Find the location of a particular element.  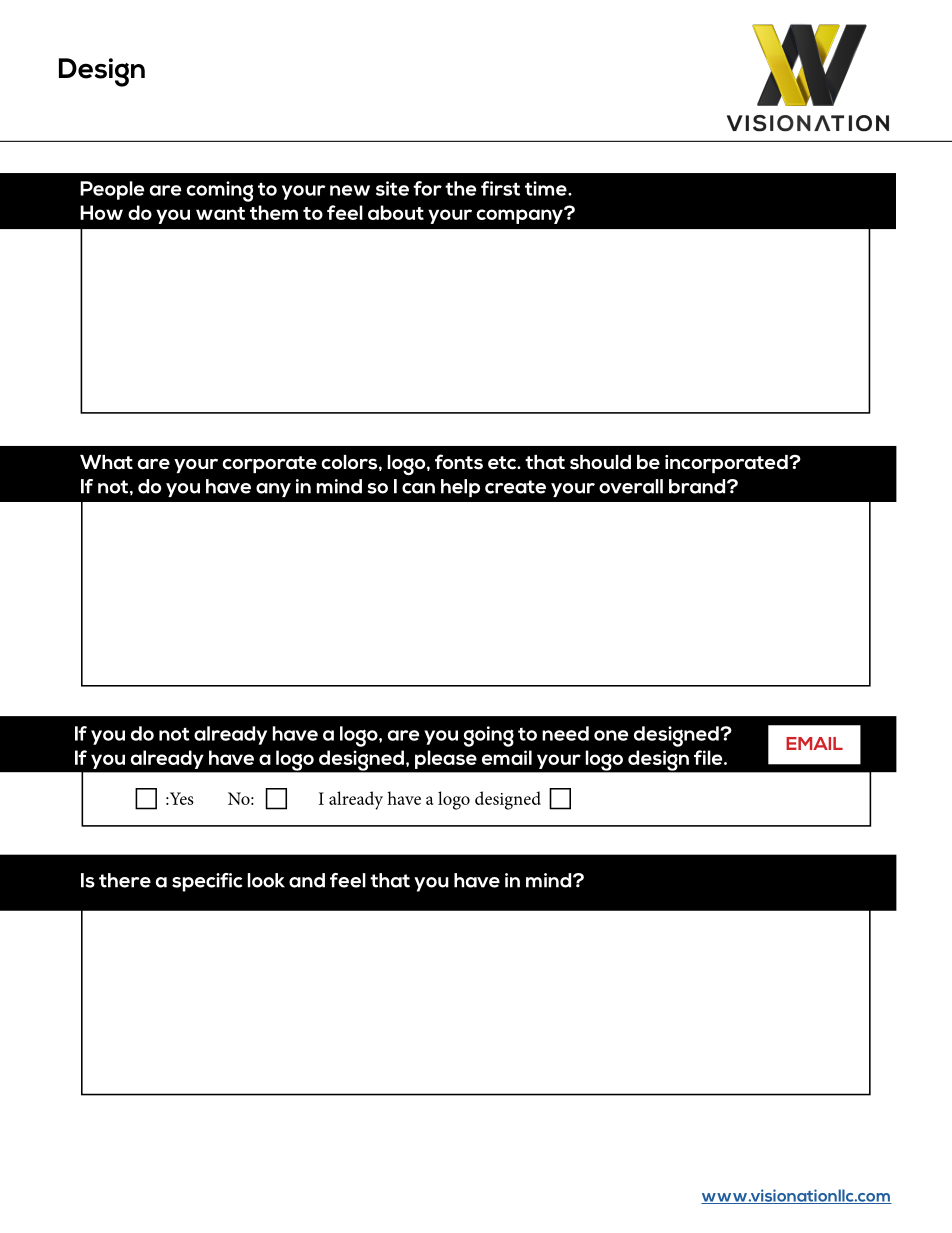

want is located at coordinates (220, 213).
